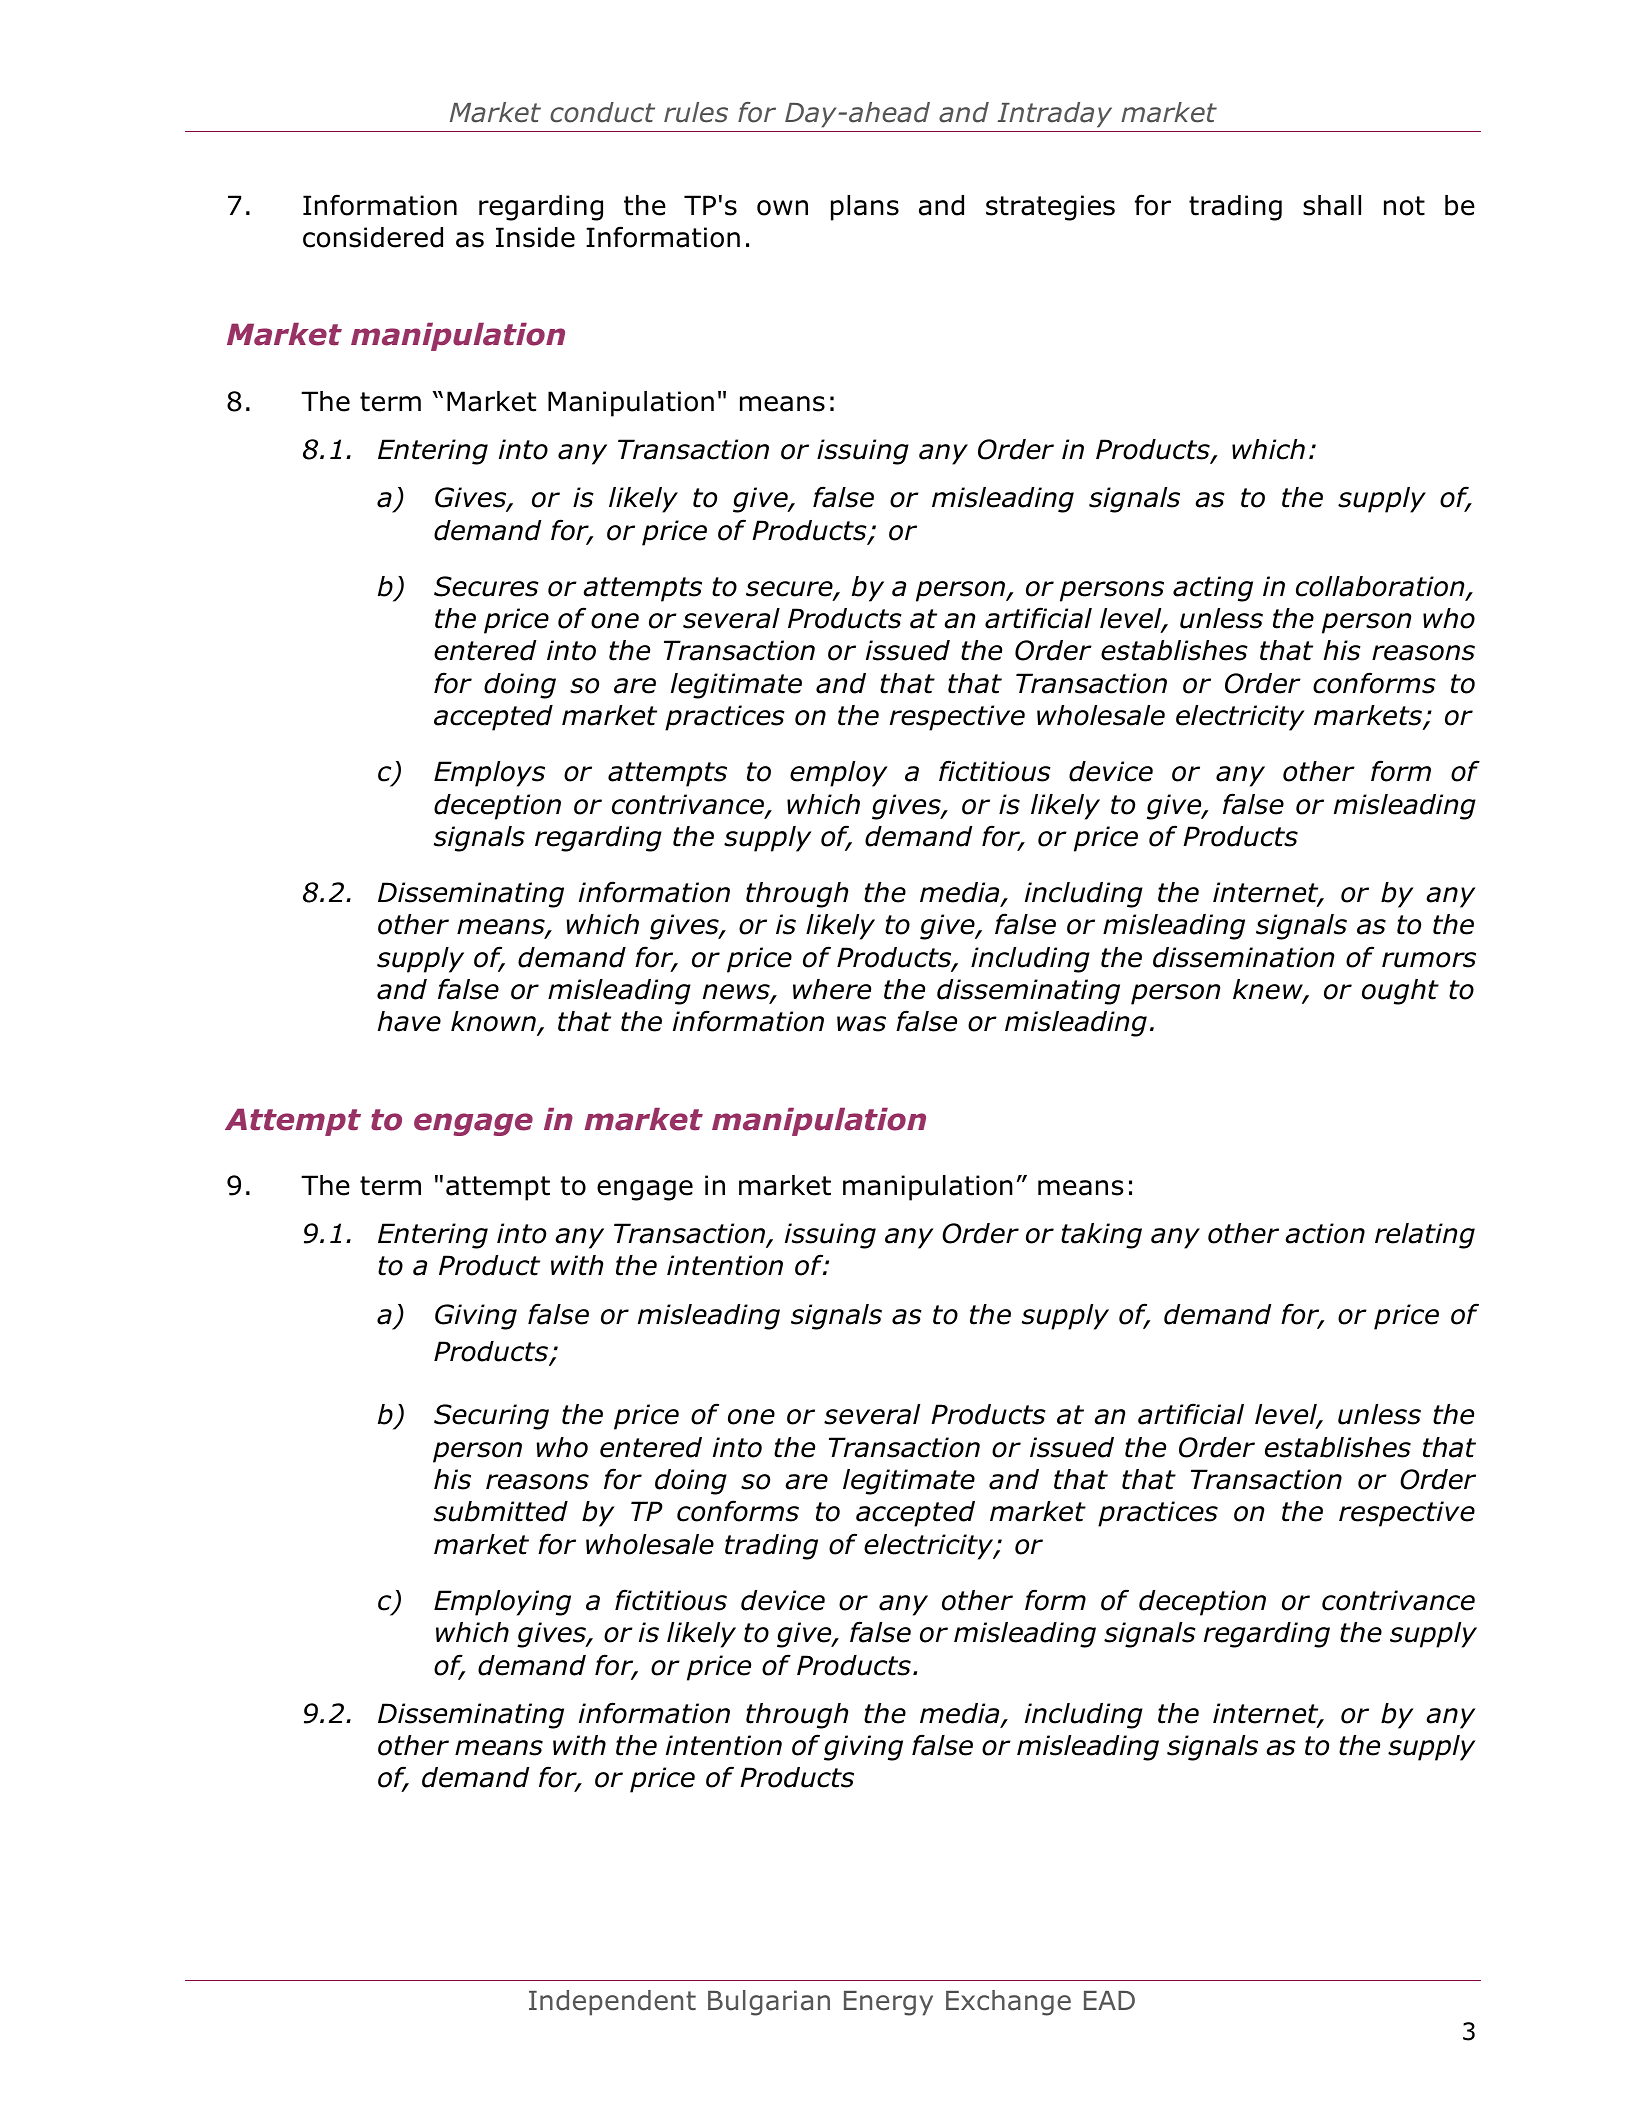 The height and width of the screenshot is (2105, 1627). I want to click on Exchange, so click(1008, 2003).
